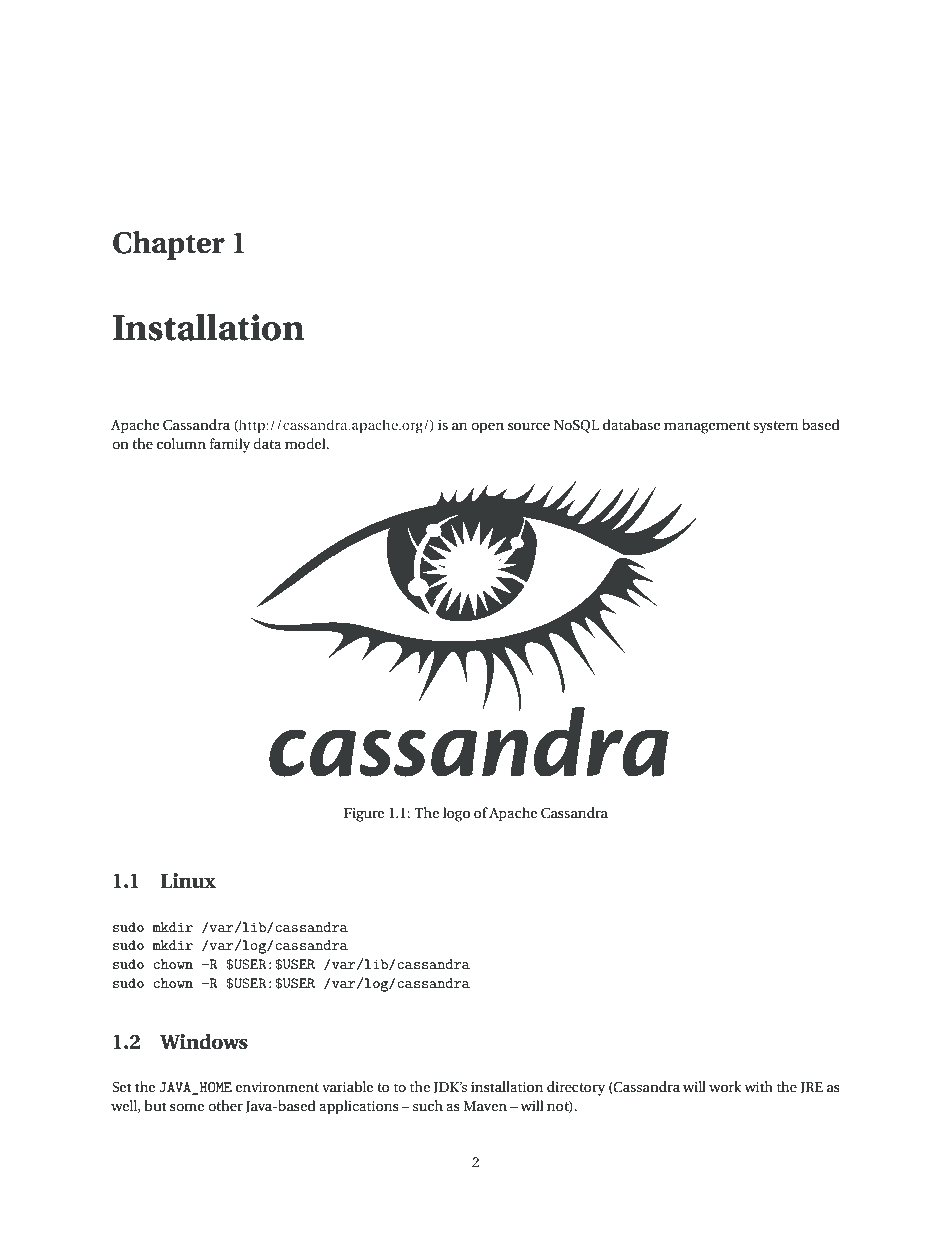 The height and width of the screenshot is (1233, 952). I want to click on other, so click(225, 1105).
